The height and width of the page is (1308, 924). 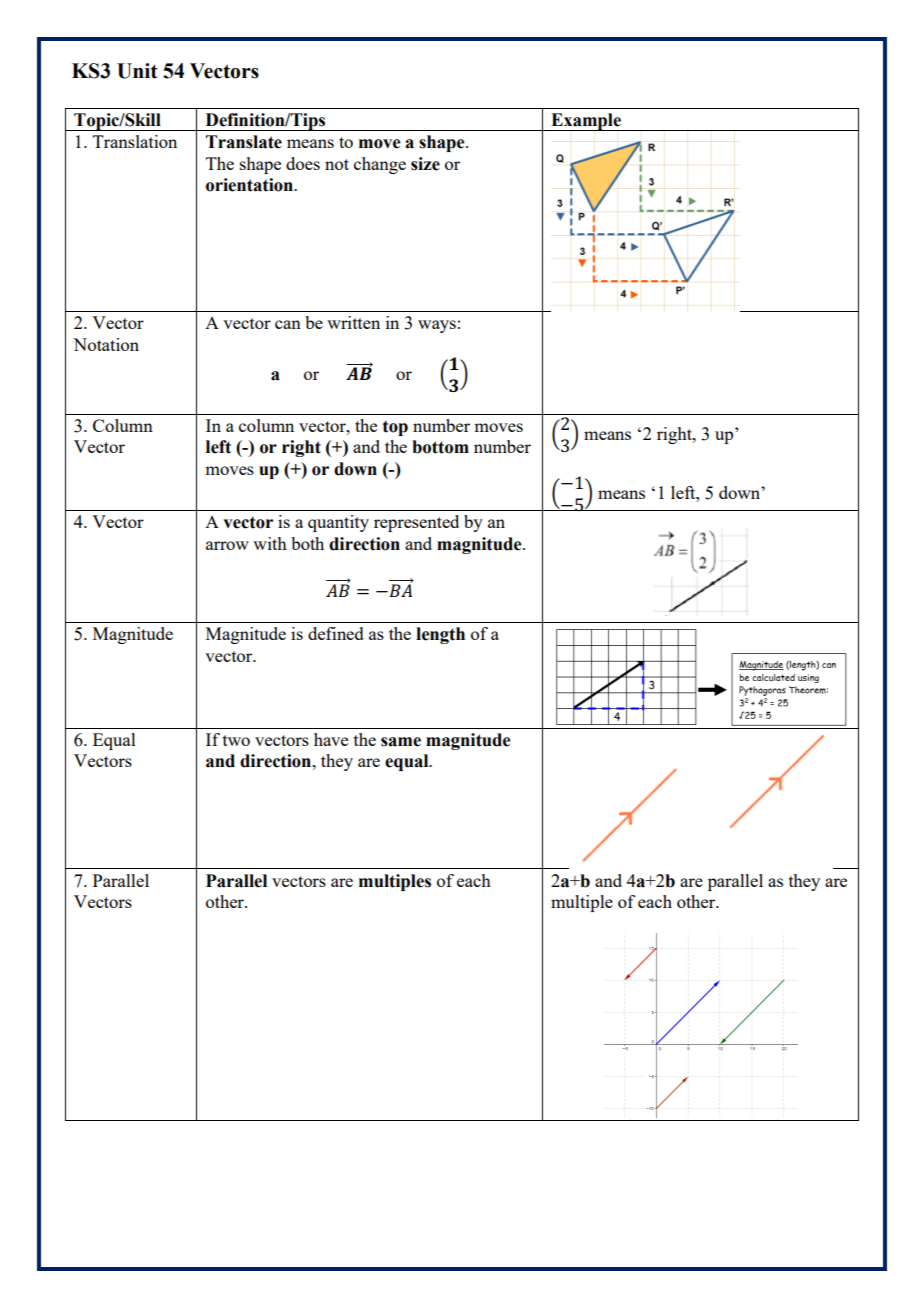 What do you see at coordinates (380, 165) in the page?
I see `change` at bounding box center [380, 165].
